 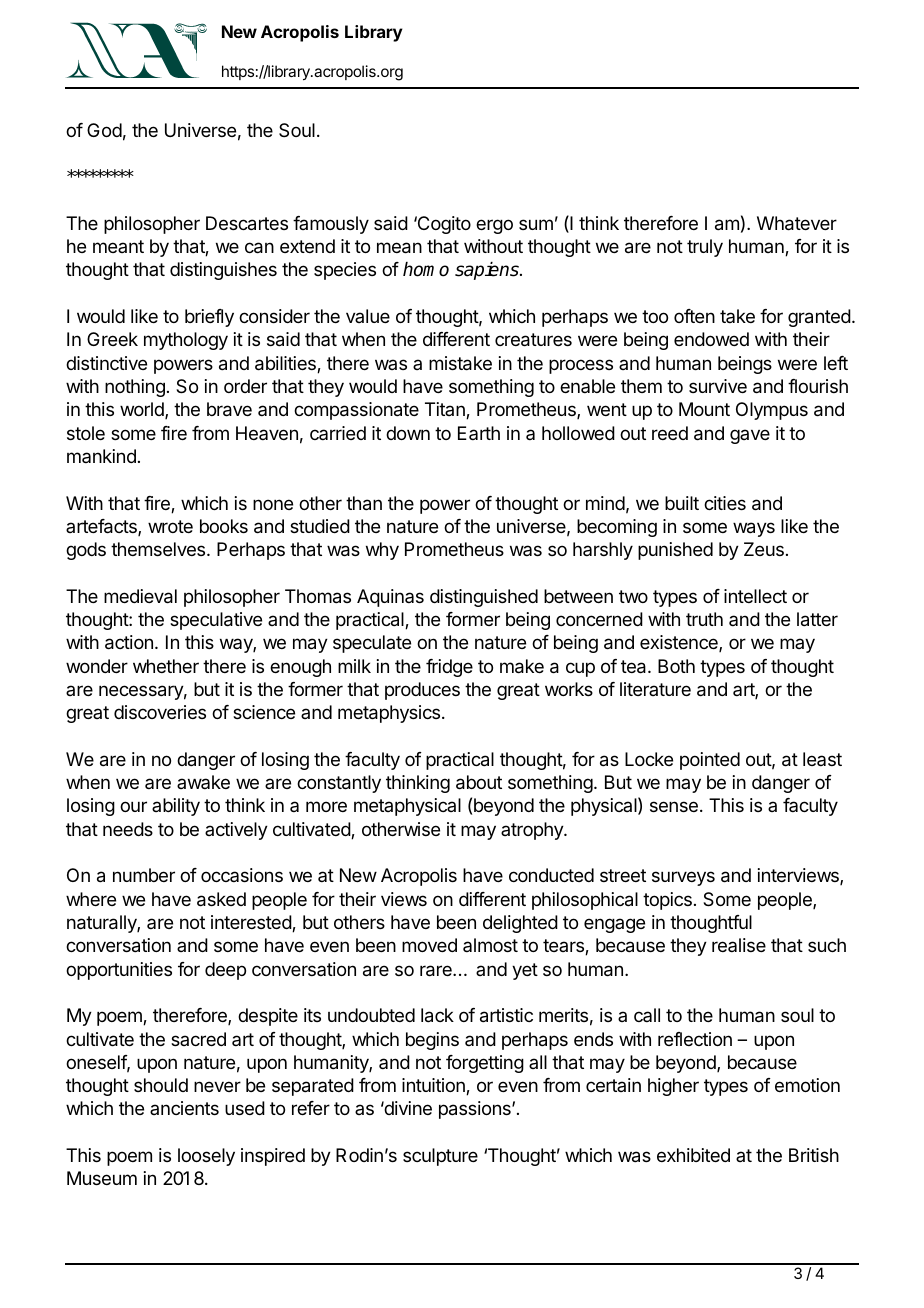 What do you see at coordinates (676, 666) in the screenshot?
I see `Both` at bounding box center [676, 666].
